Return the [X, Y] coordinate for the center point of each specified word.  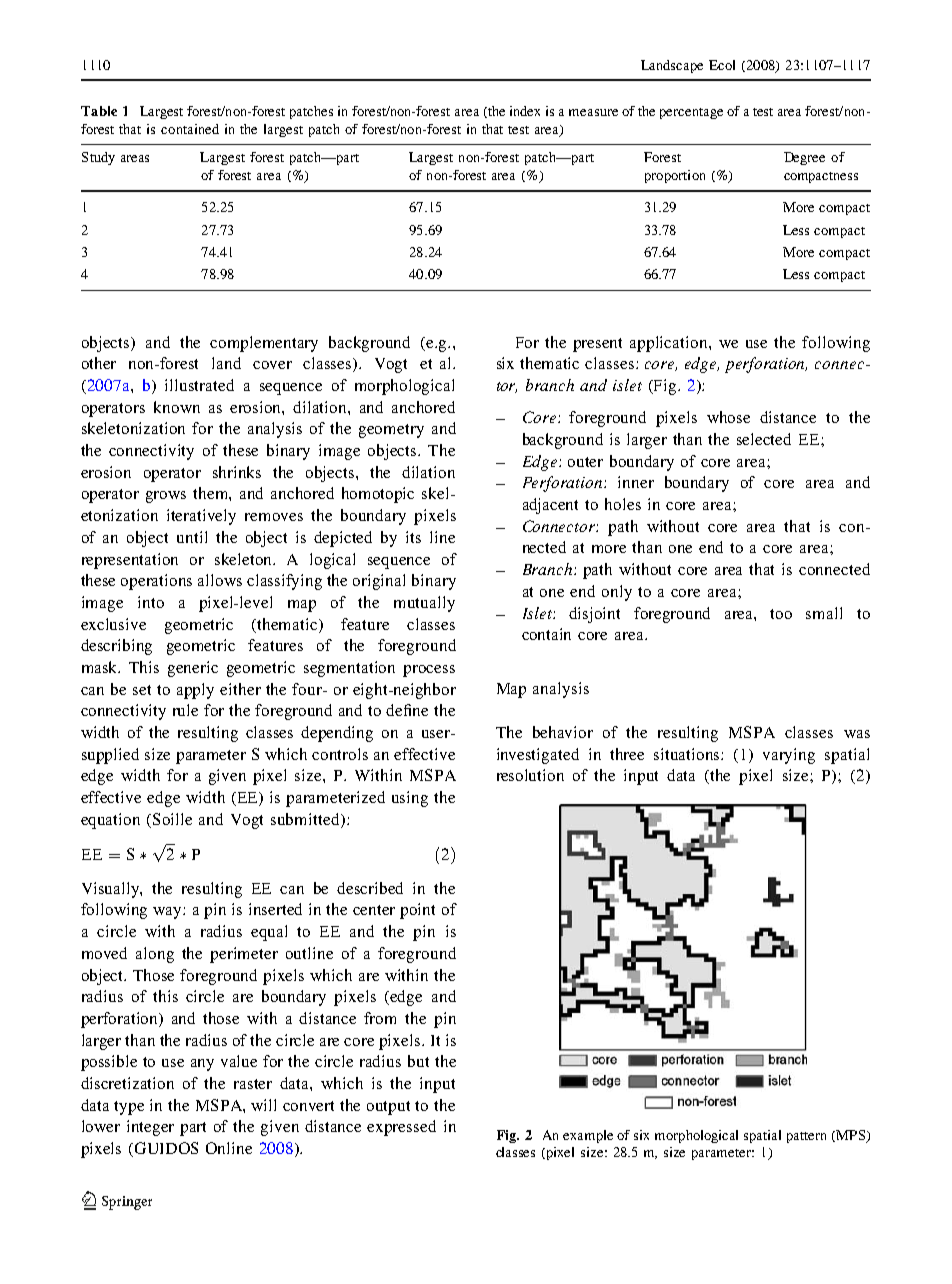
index [525, 111]
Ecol [722, 65]
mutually [424, 604]
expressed [401, 1128]
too [781, 614]
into [151, 602]
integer [150, 1128]
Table [99, 111]
